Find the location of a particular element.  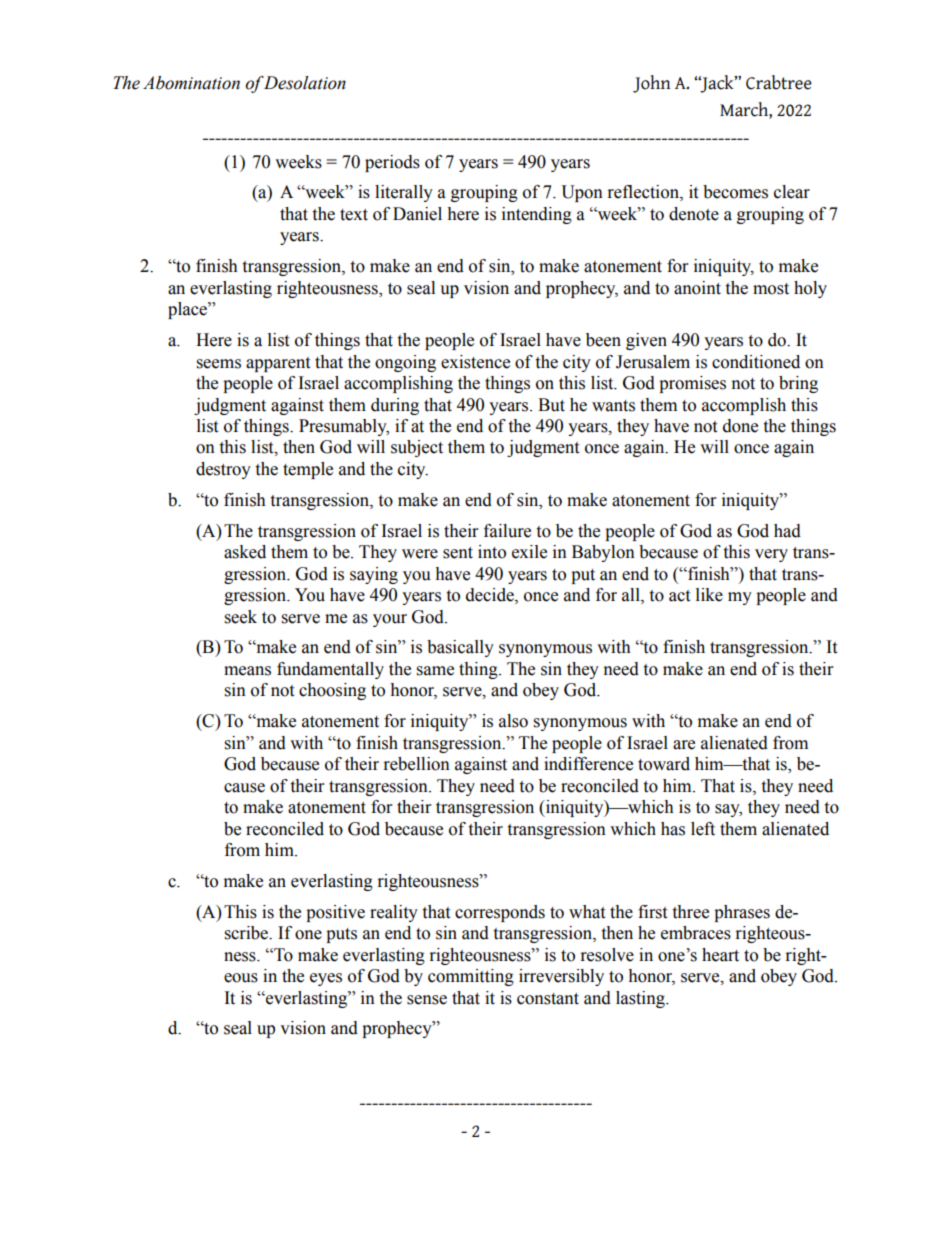

Desolation is located at coordinates (304, 83).
